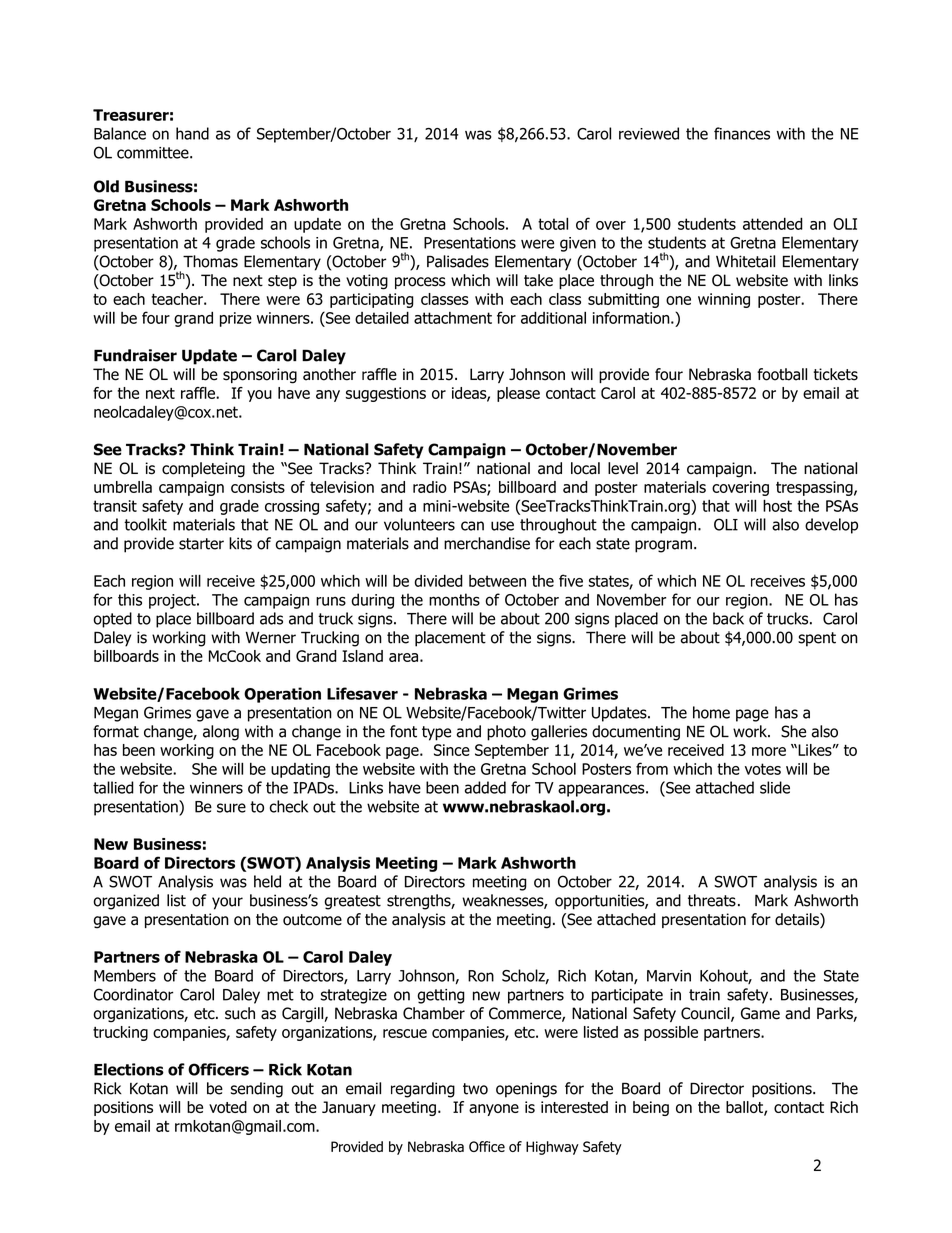  What do you see at coordinates (553, 223) in the image?
I see `total` at bounding box center [553, 223].
